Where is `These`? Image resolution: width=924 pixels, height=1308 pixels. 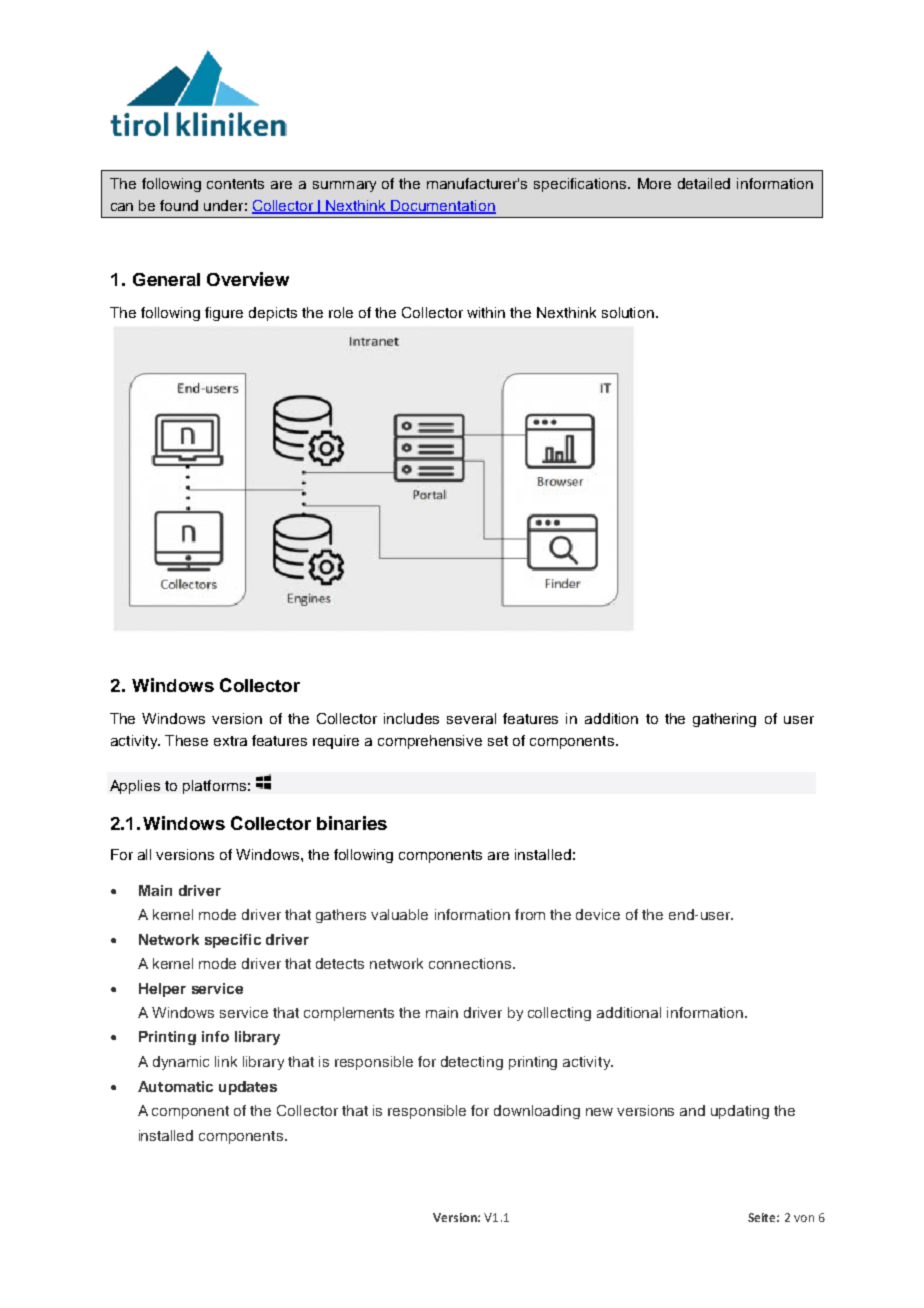
These is located at coordinates (186, 740).
